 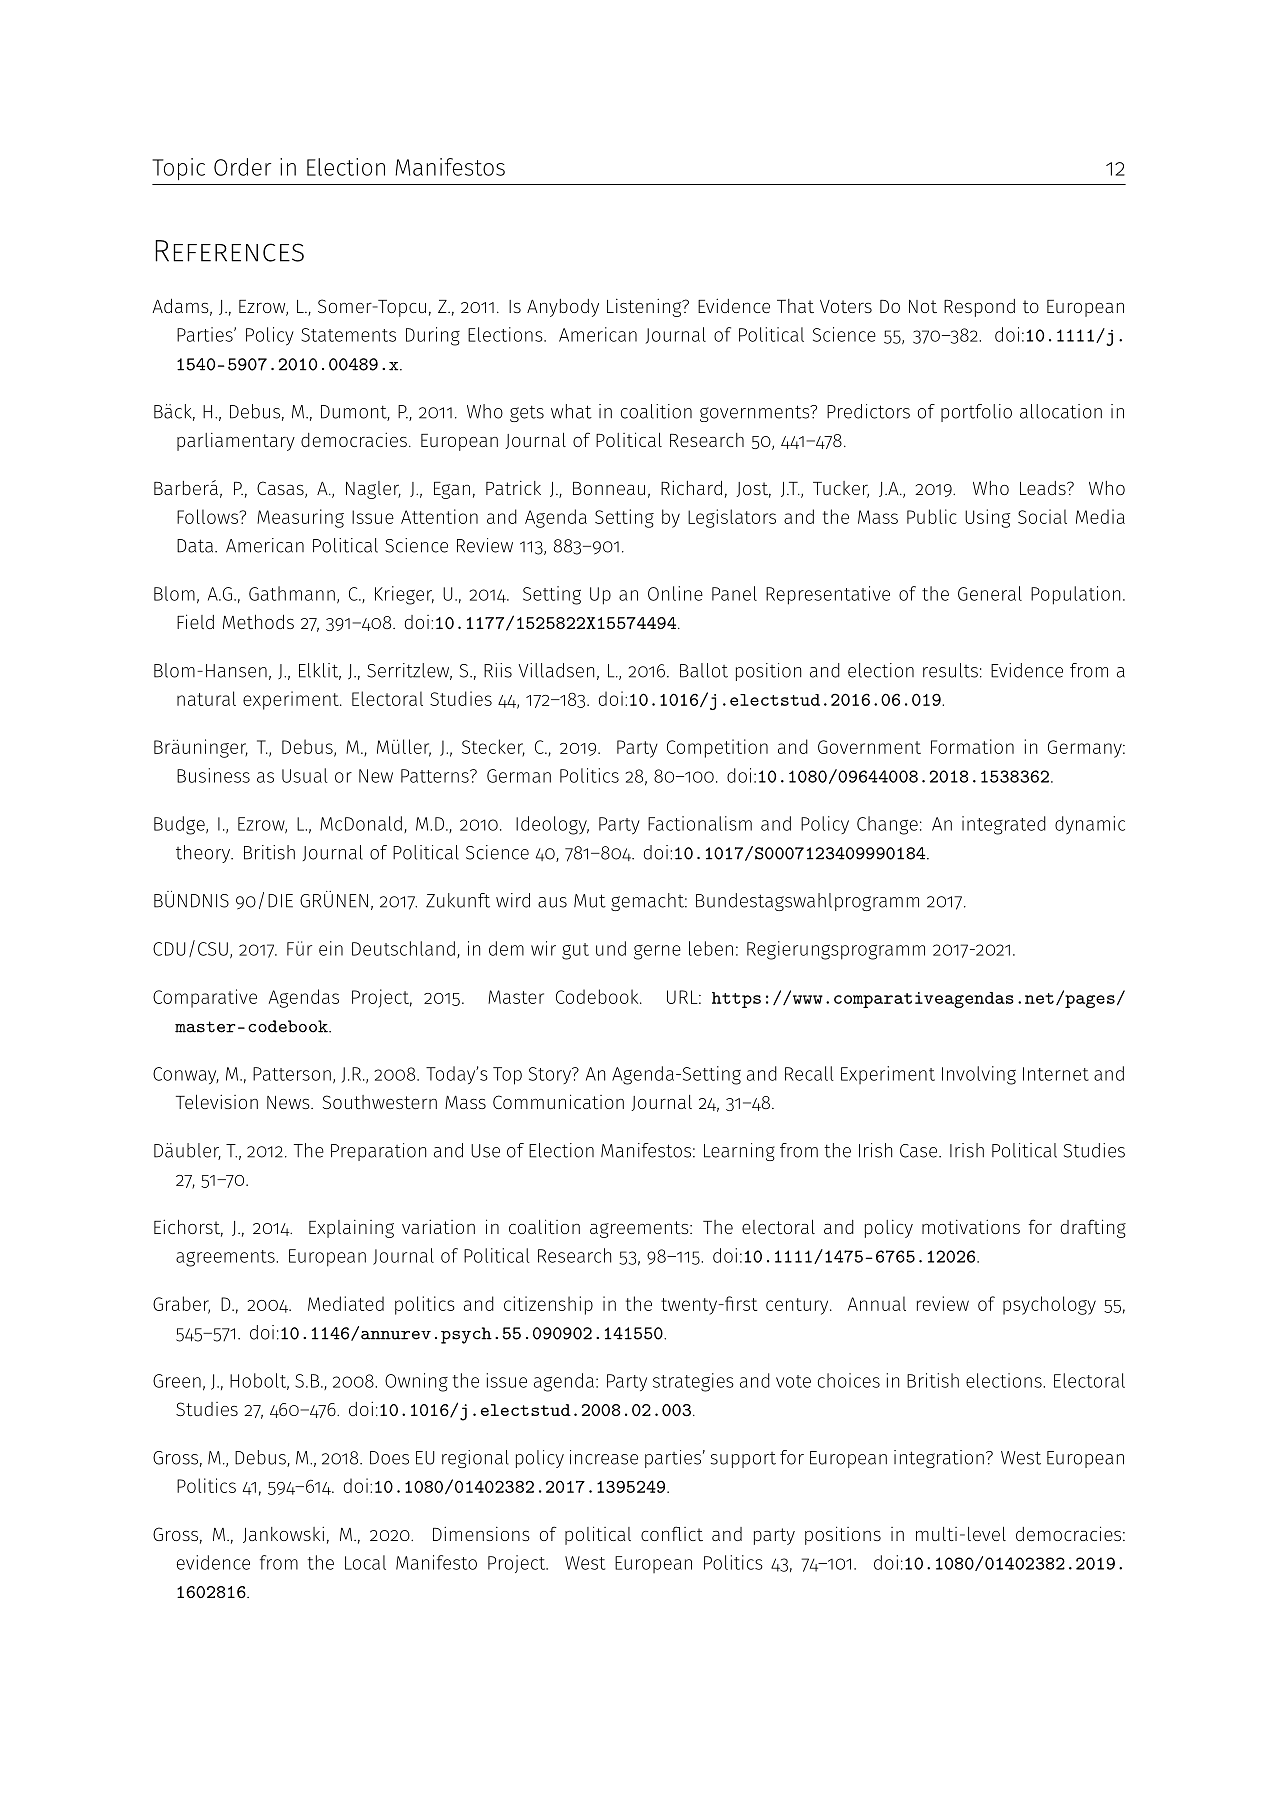 I want to click on Order, so click(x=242, y=167).
